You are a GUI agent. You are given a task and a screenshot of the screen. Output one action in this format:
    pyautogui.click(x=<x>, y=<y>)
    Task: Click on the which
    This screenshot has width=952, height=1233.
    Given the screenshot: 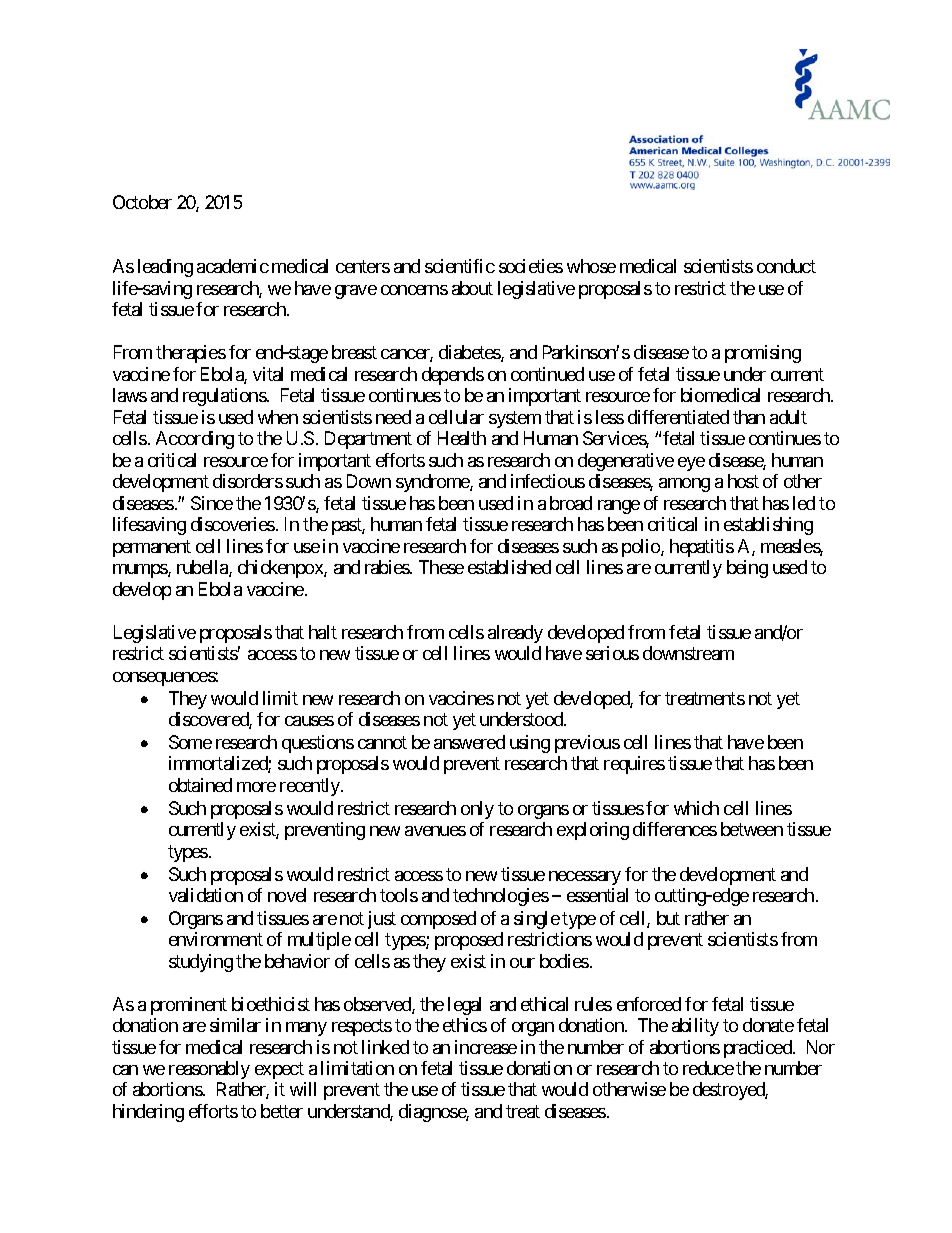 What is the action you would take?
    pyautogui.click(x=696, y=808)
